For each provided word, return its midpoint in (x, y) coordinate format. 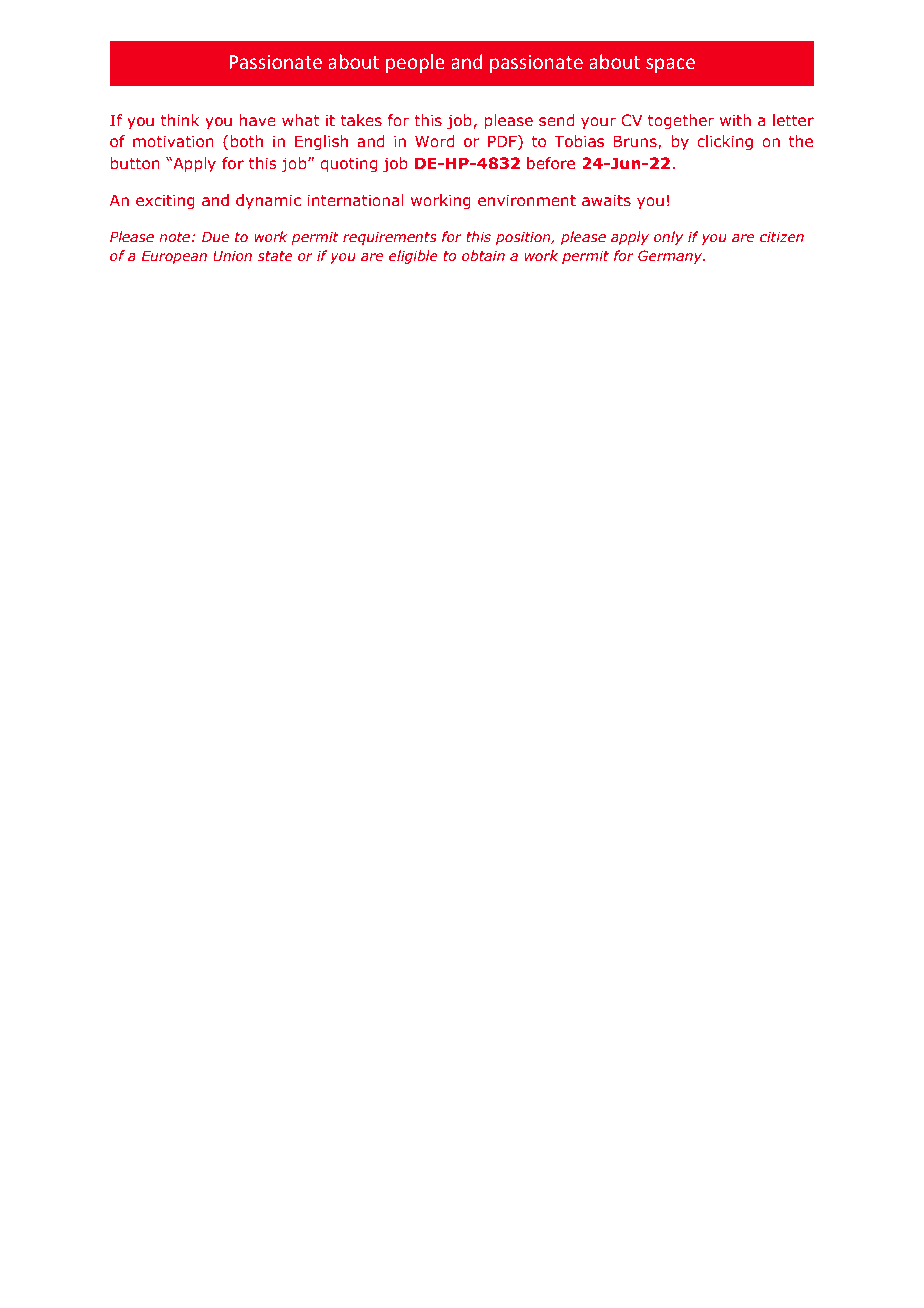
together (681, 121)
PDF (503, 142)
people (415, 63)
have (258, 120)
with (735, 120)
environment (527, 200)
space (670, 65)
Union (232, 256)
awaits (606, 200)
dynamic (268, 201)
